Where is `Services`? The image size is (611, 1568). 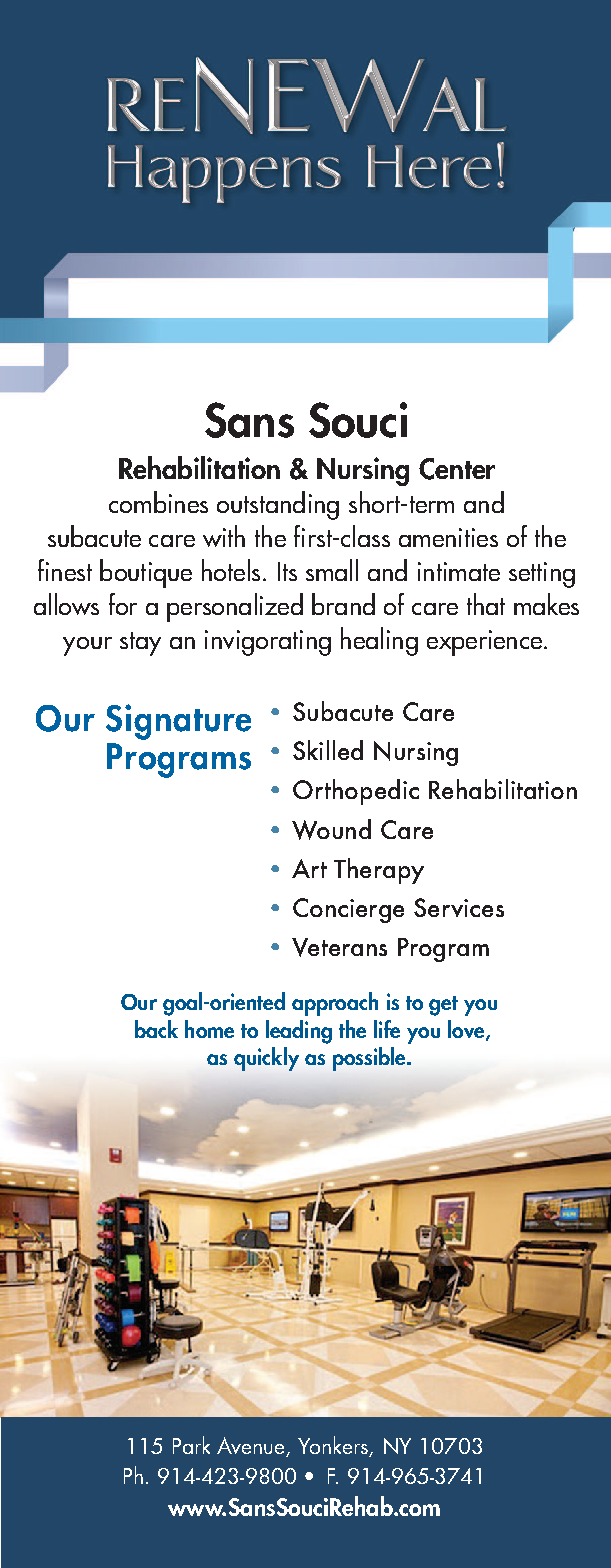 Services is located at coordinates (459, 907).
